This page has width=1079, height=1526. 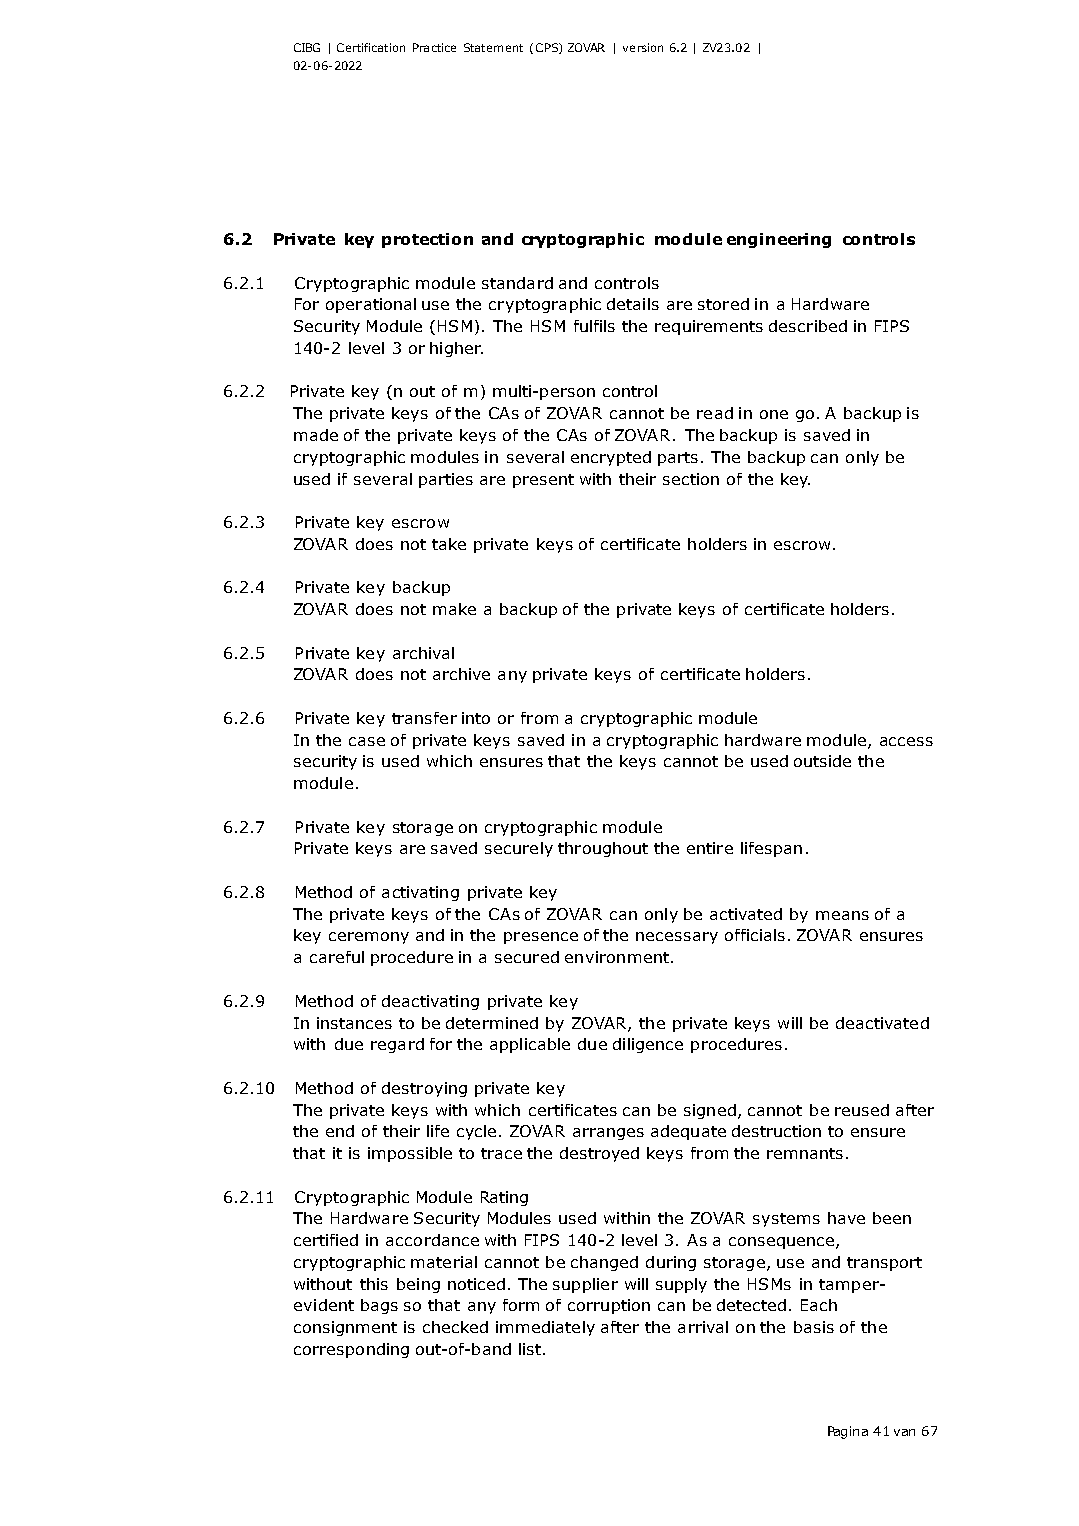 I want to click on means, so click(x=842, y=915).
